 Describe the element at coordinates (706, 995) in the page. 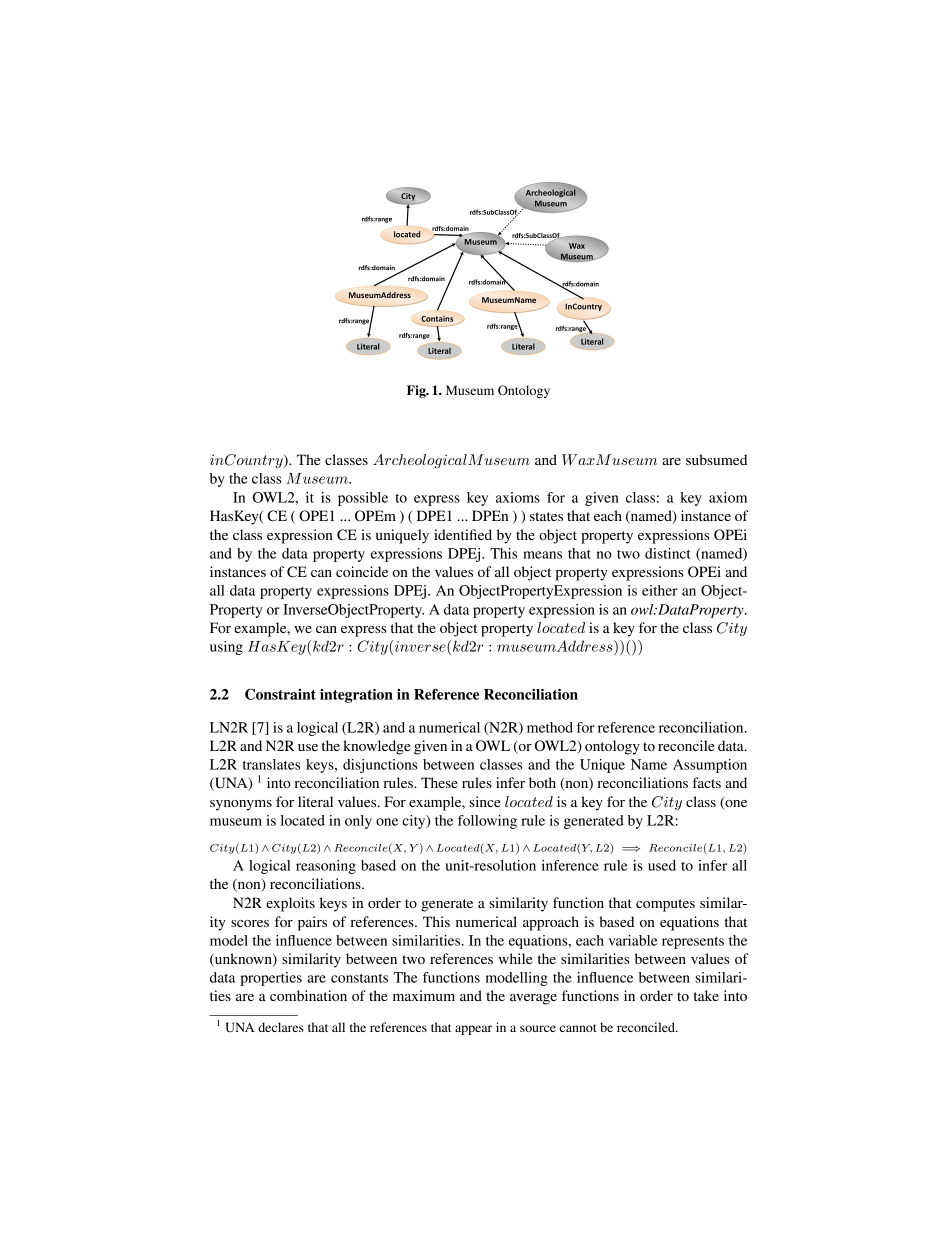

I see `take` at that location.
